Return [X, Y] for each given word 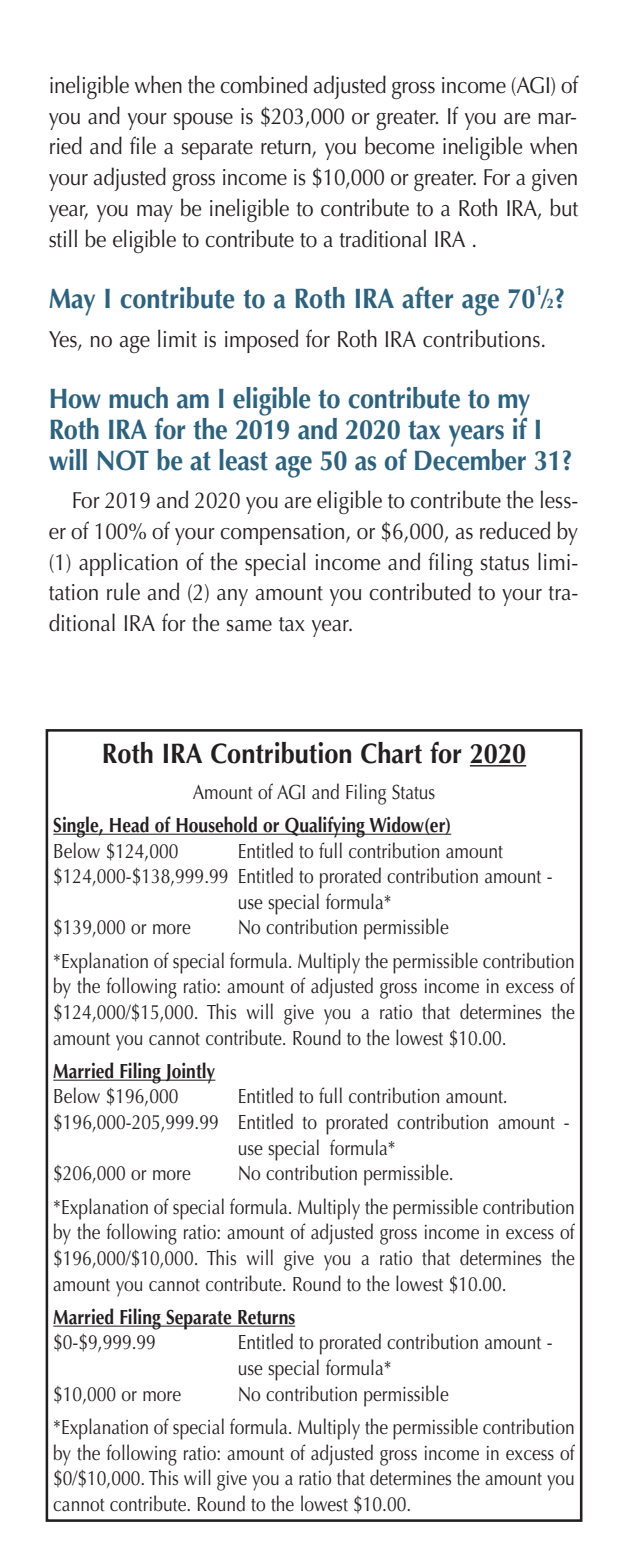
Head [129, 825]
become [399, 145]
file [143, 145]
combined [263, 84]
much [138, 398]
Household [216, 825]
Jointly [190, 1073]
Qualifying [325, 827]
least [243, 460]
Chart [391, 753]
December [470, 458]
